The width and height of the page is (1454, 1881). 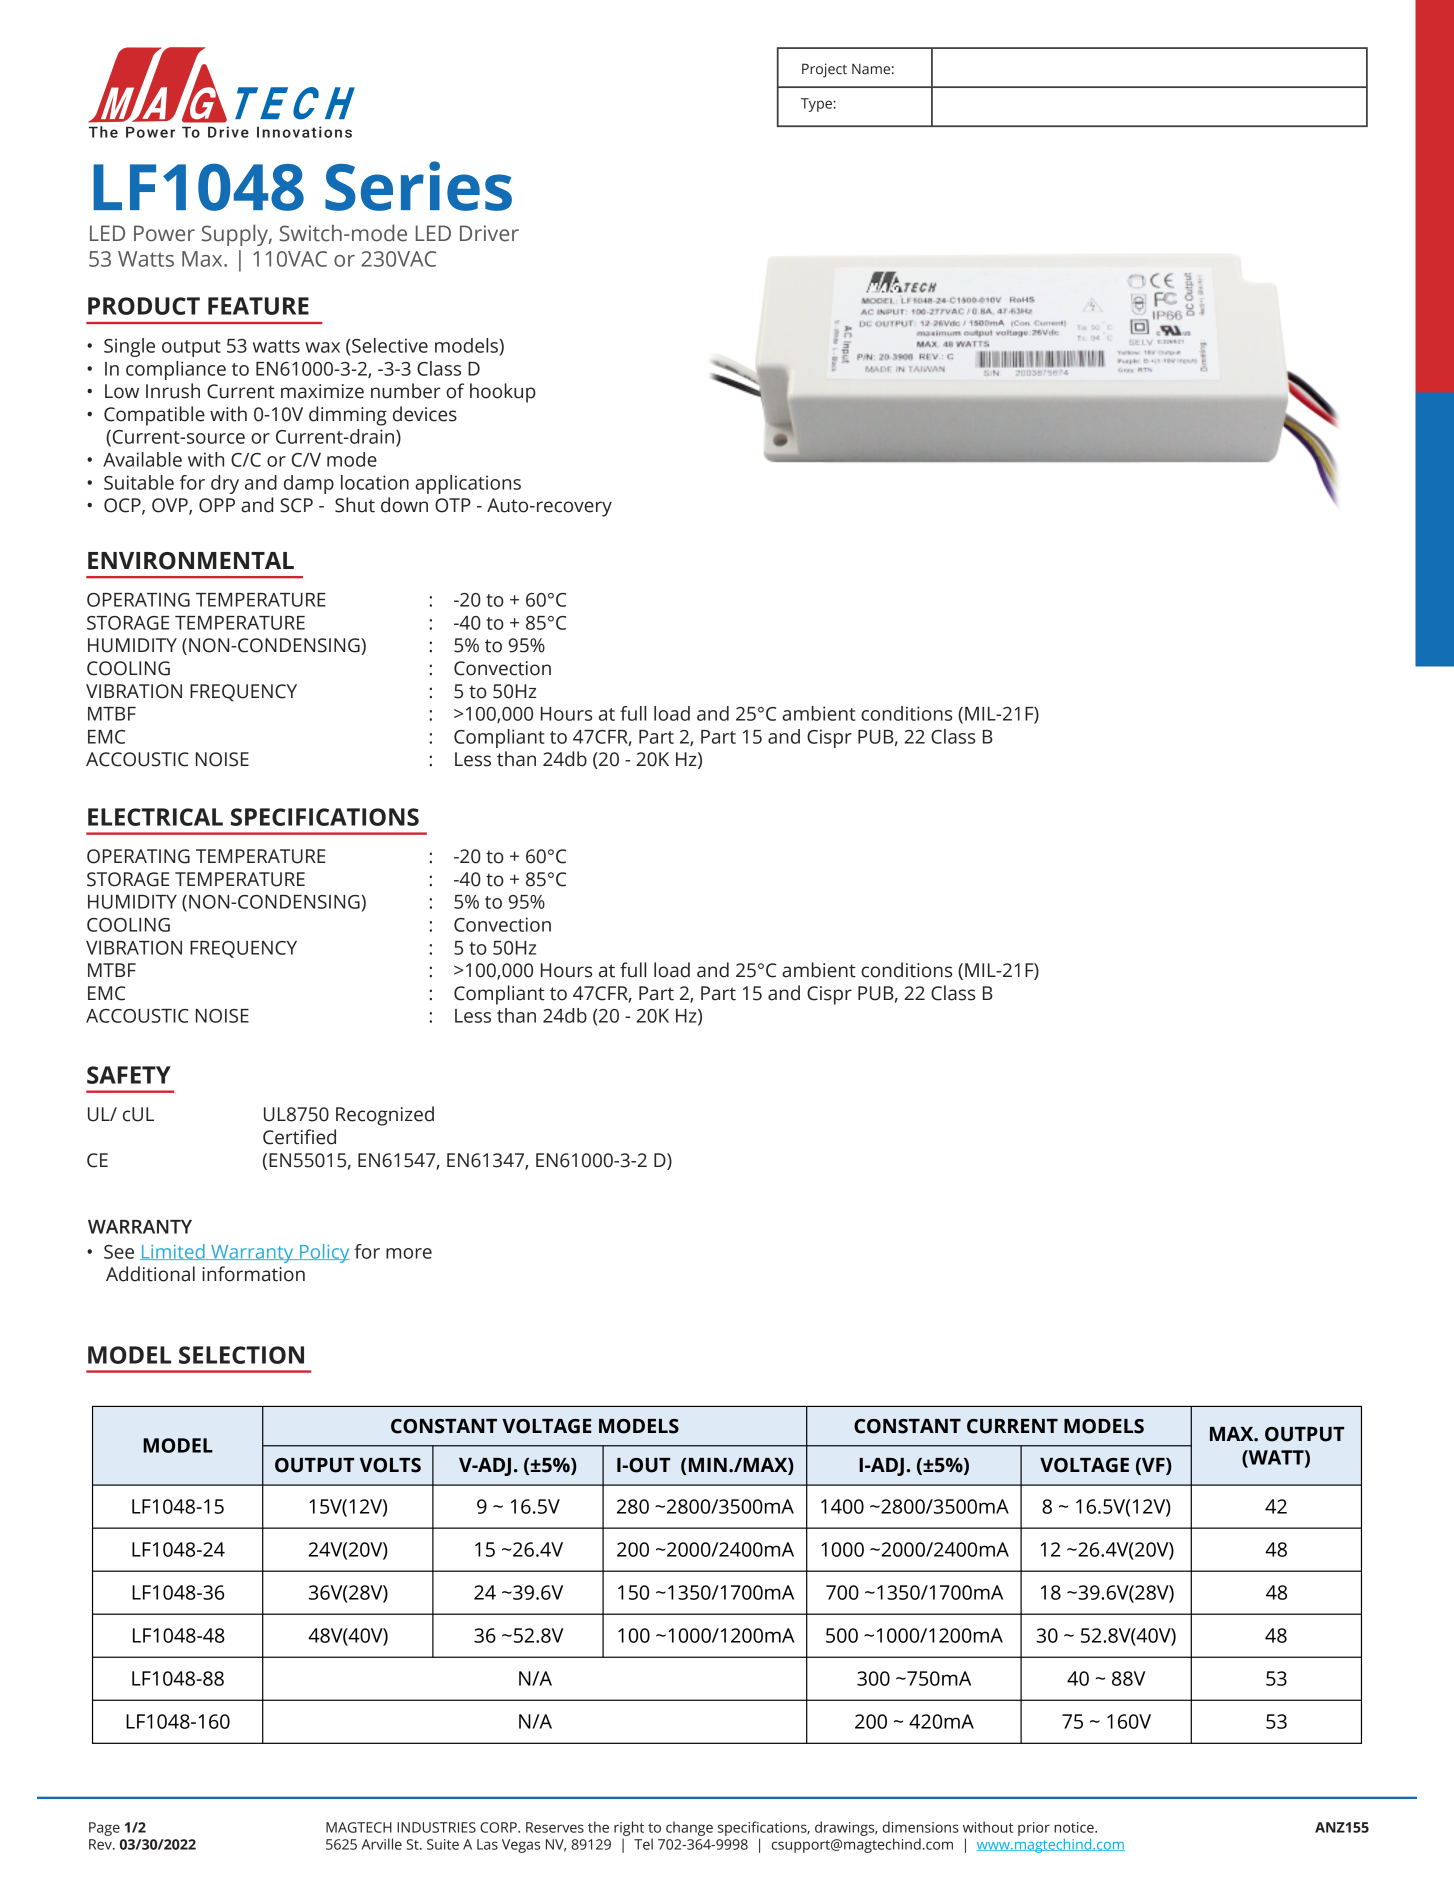 What do you see at coordinates (409, 1253) in the page?
I see `more` at bounding box center [409, 1253].
